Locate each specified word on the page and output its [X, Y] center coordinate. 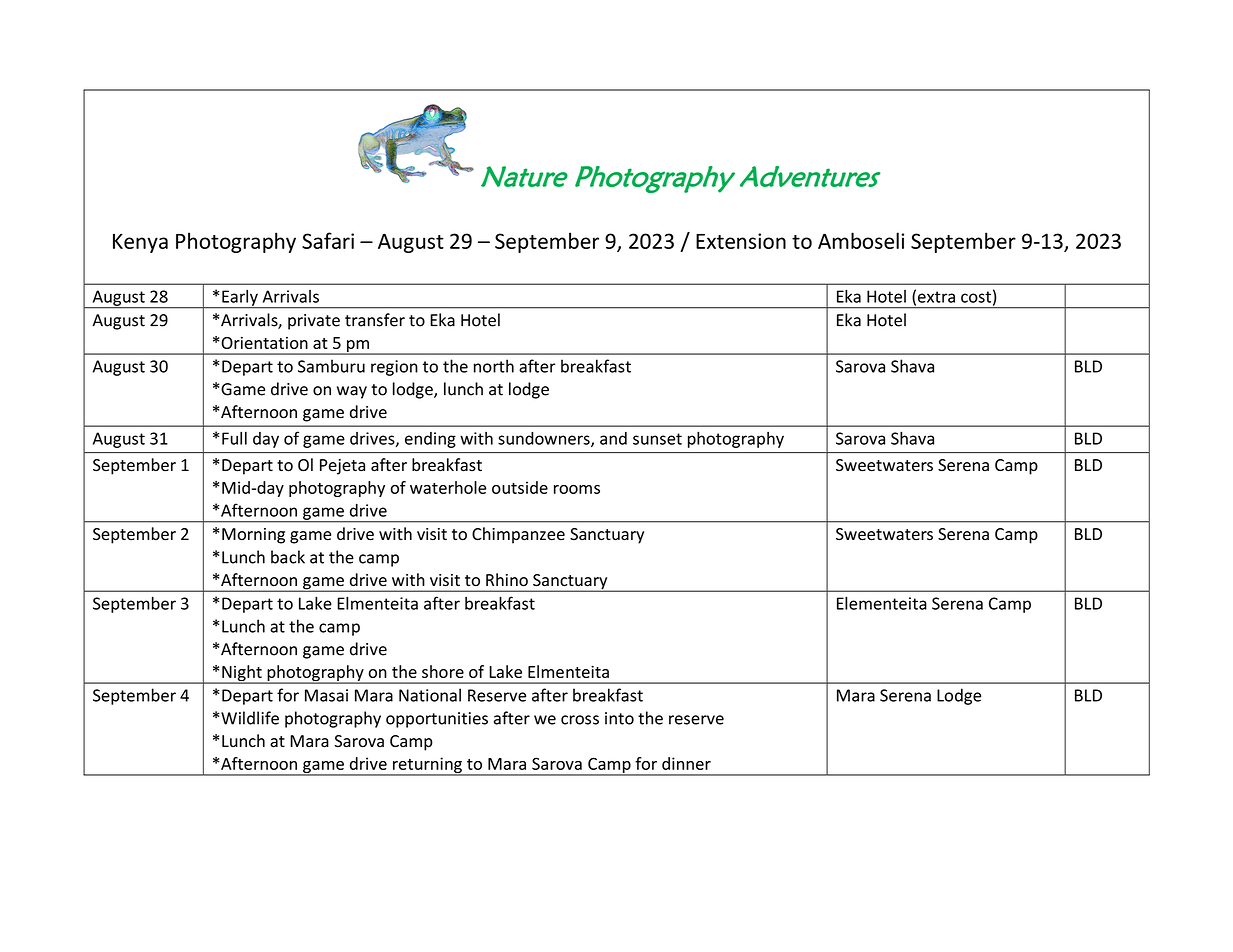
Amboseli [861, 240]
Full [234, 438]
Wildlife [249, 718]
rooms [577, 489]
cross [580, 720]
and [613, 438]
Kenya [140, 243]
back [288, 557]
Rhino [507, 580]
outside [520, 487]
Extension [741, 241]
